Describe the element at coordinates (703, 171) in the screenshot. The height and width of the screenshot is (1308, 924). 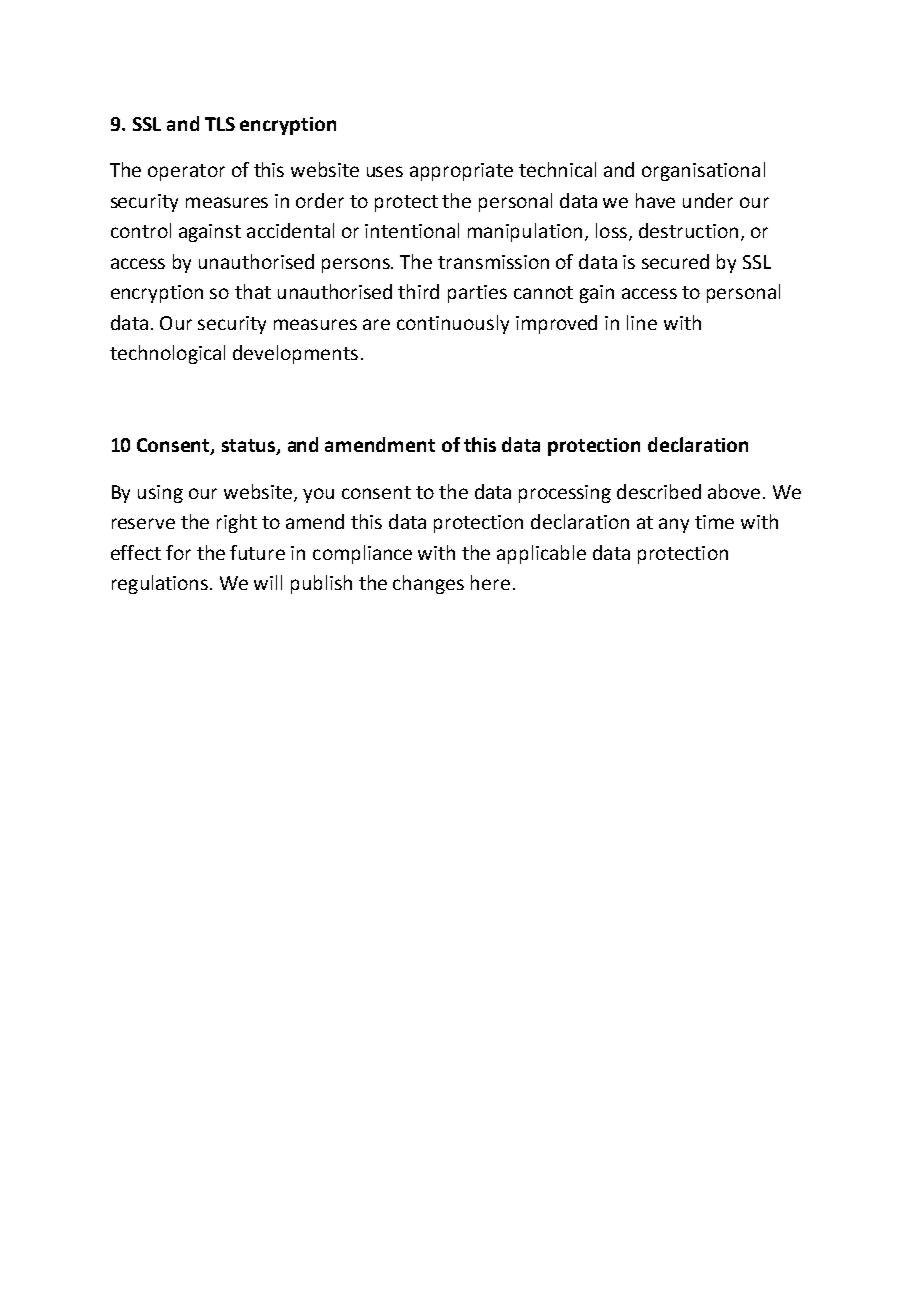
I see `organisational` at that location.
